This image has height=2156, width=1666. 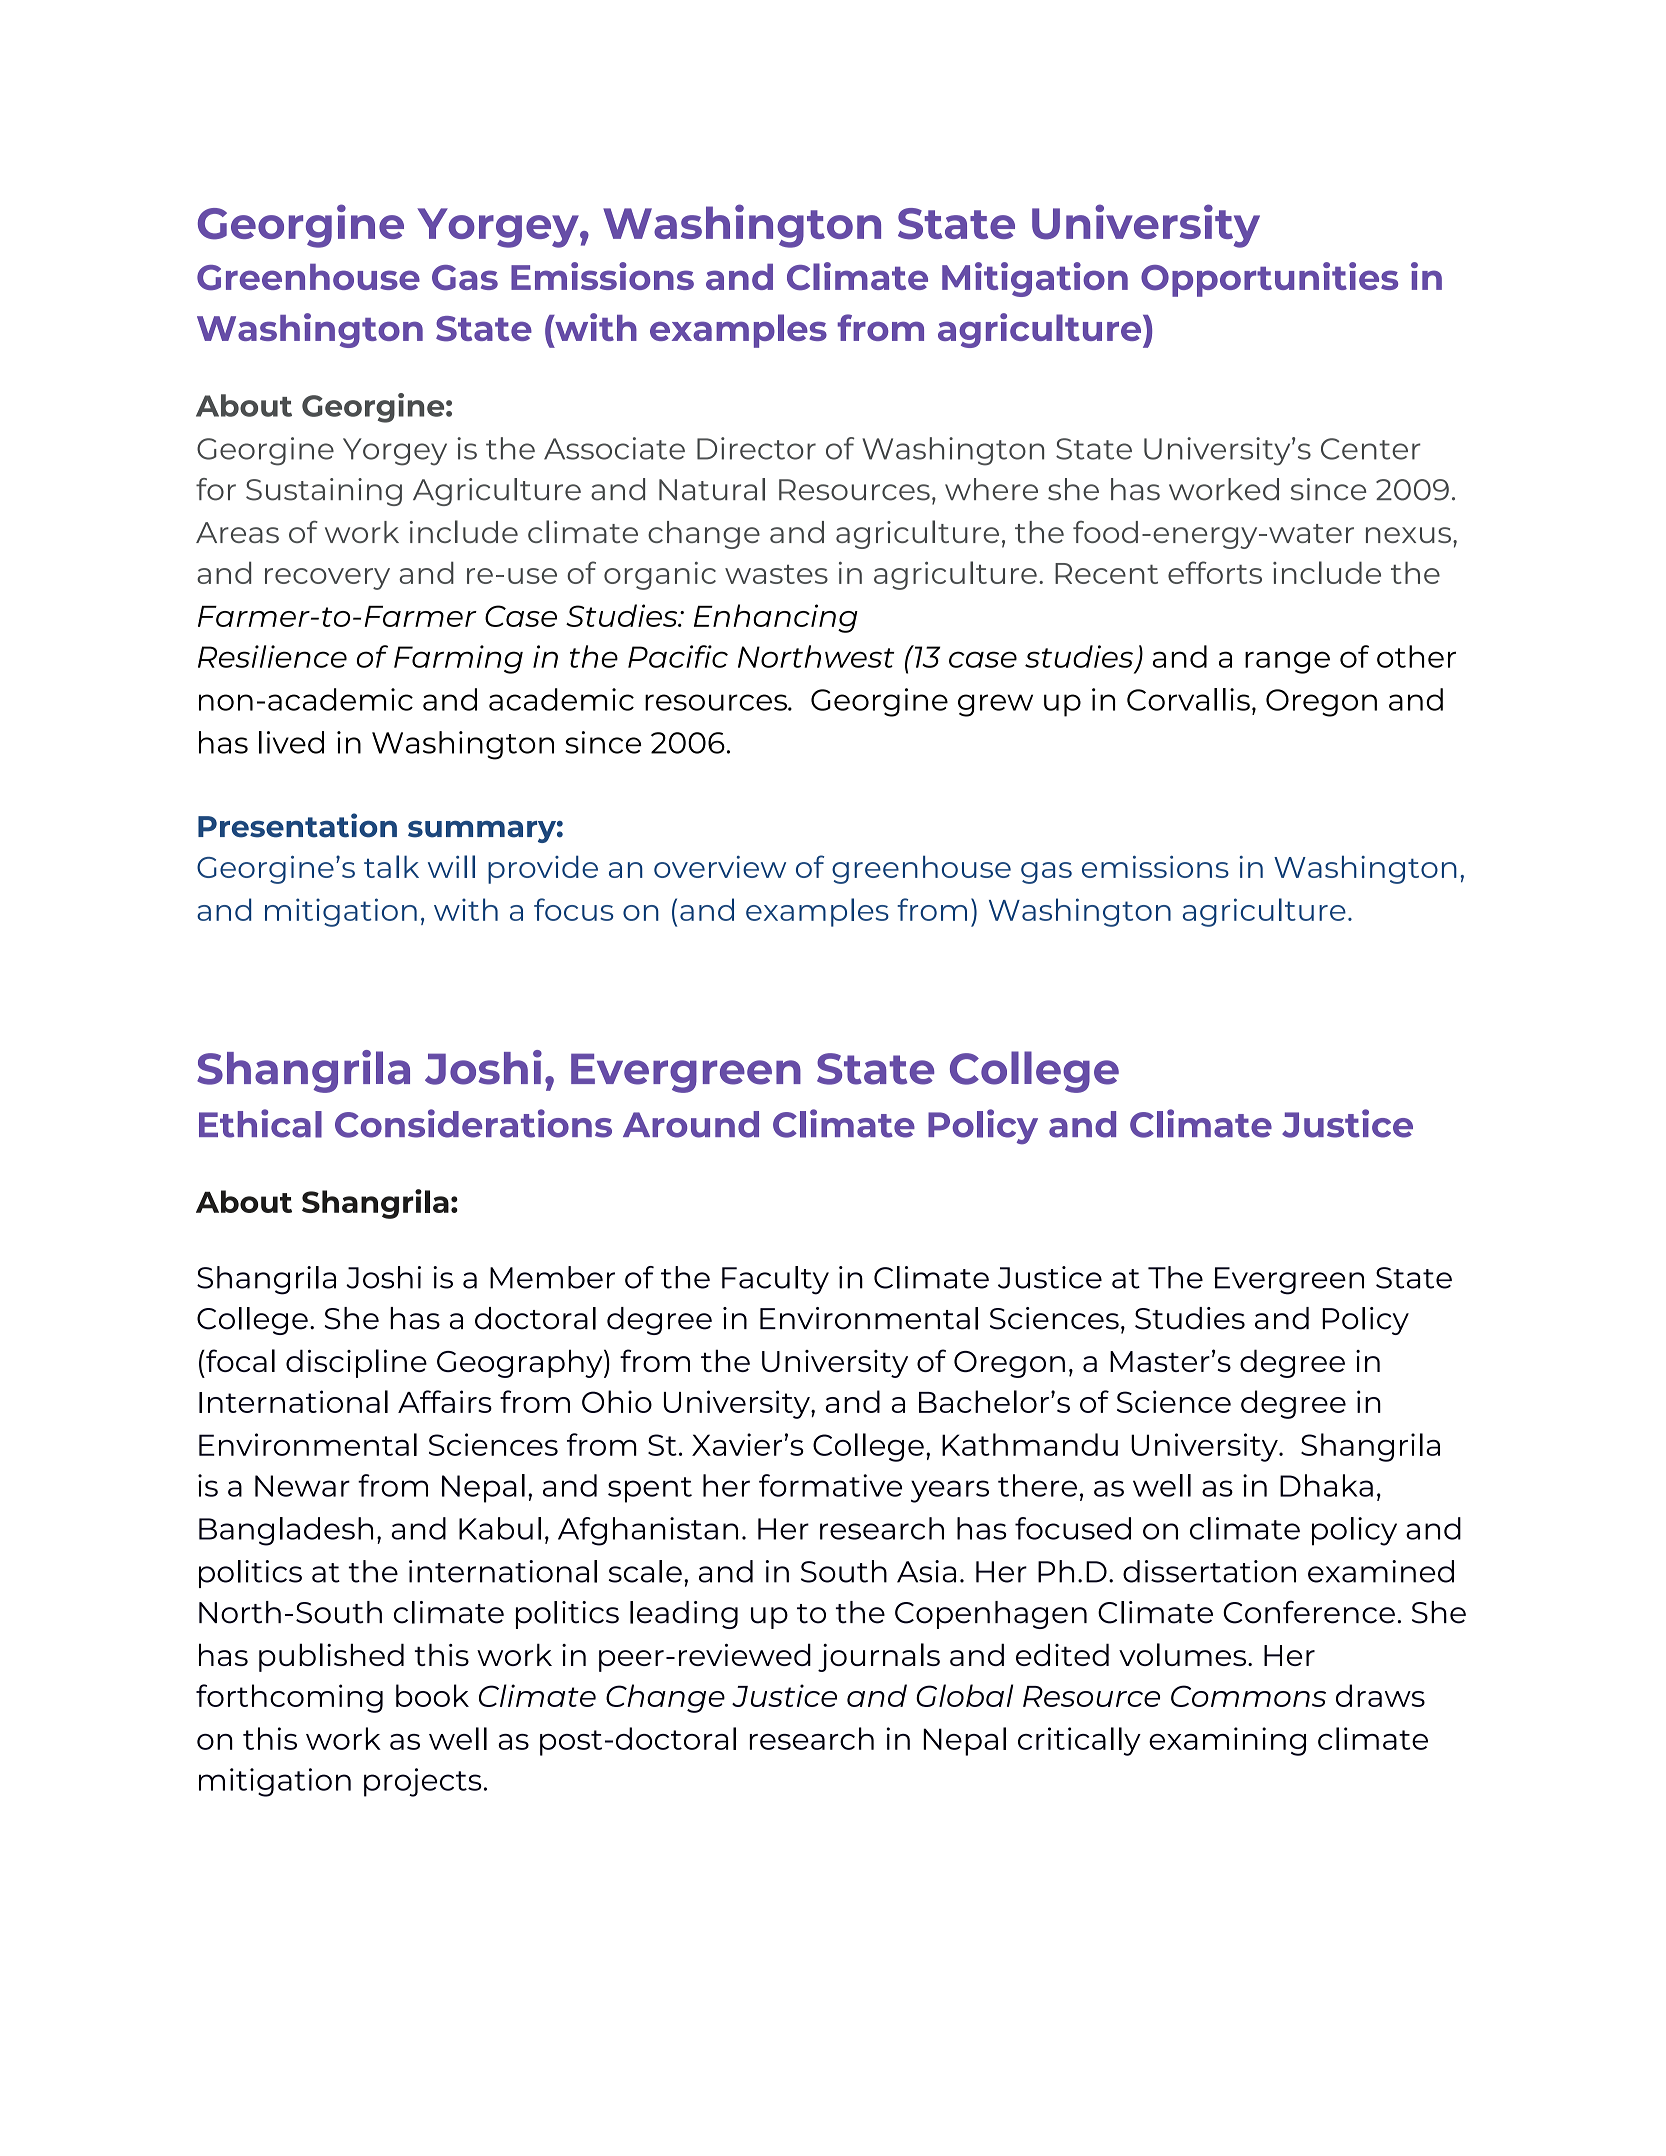 What do you see at coordinates (1188, 699) in the image?
I see `Corvallis` at bounding box center [1188, 699].
